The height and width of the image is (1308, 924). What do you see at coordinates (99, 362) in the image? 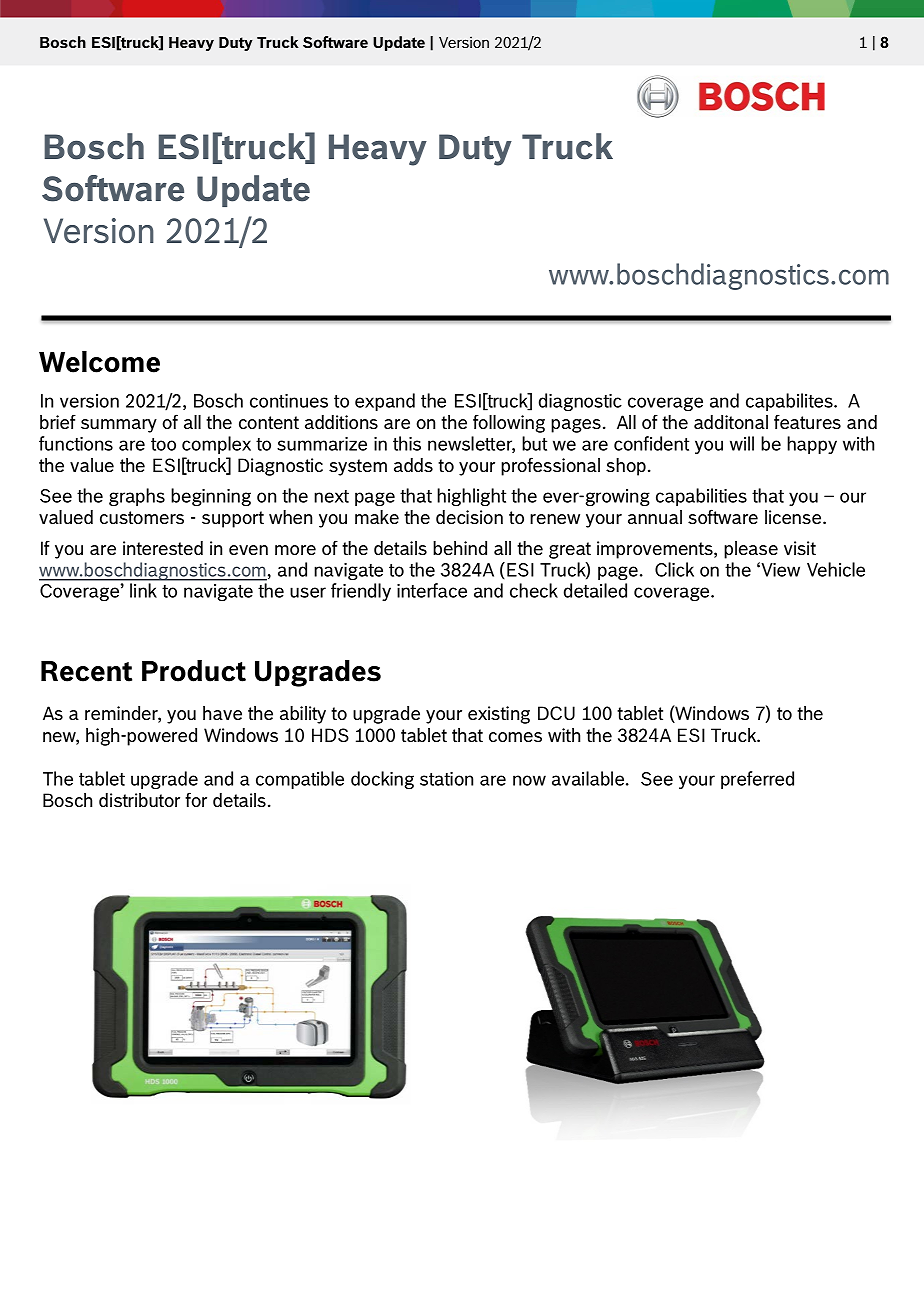
I see `Welcome` at bounding box center [99, 362].
